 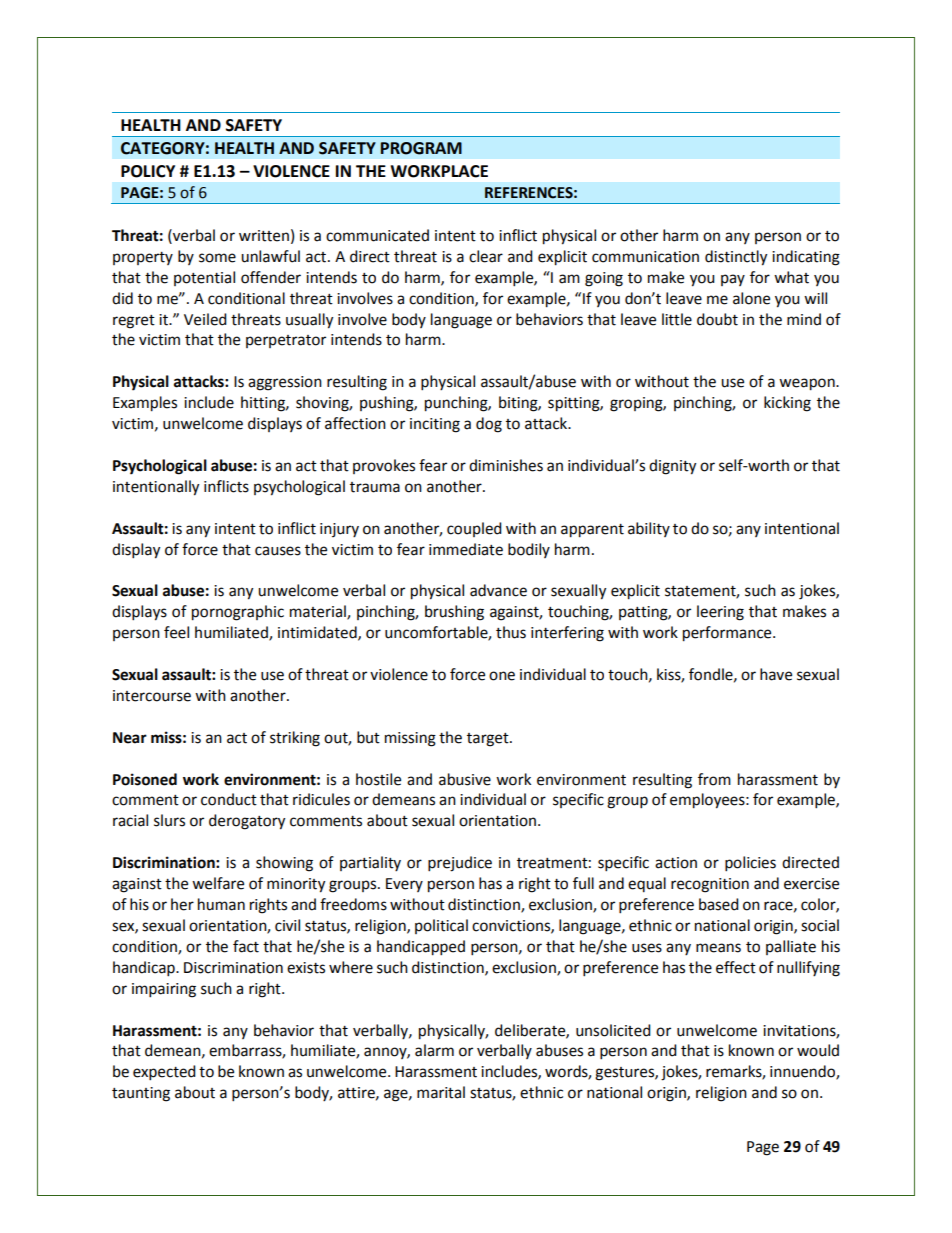 I want to click on aggression, so click(x=285, y=383).
